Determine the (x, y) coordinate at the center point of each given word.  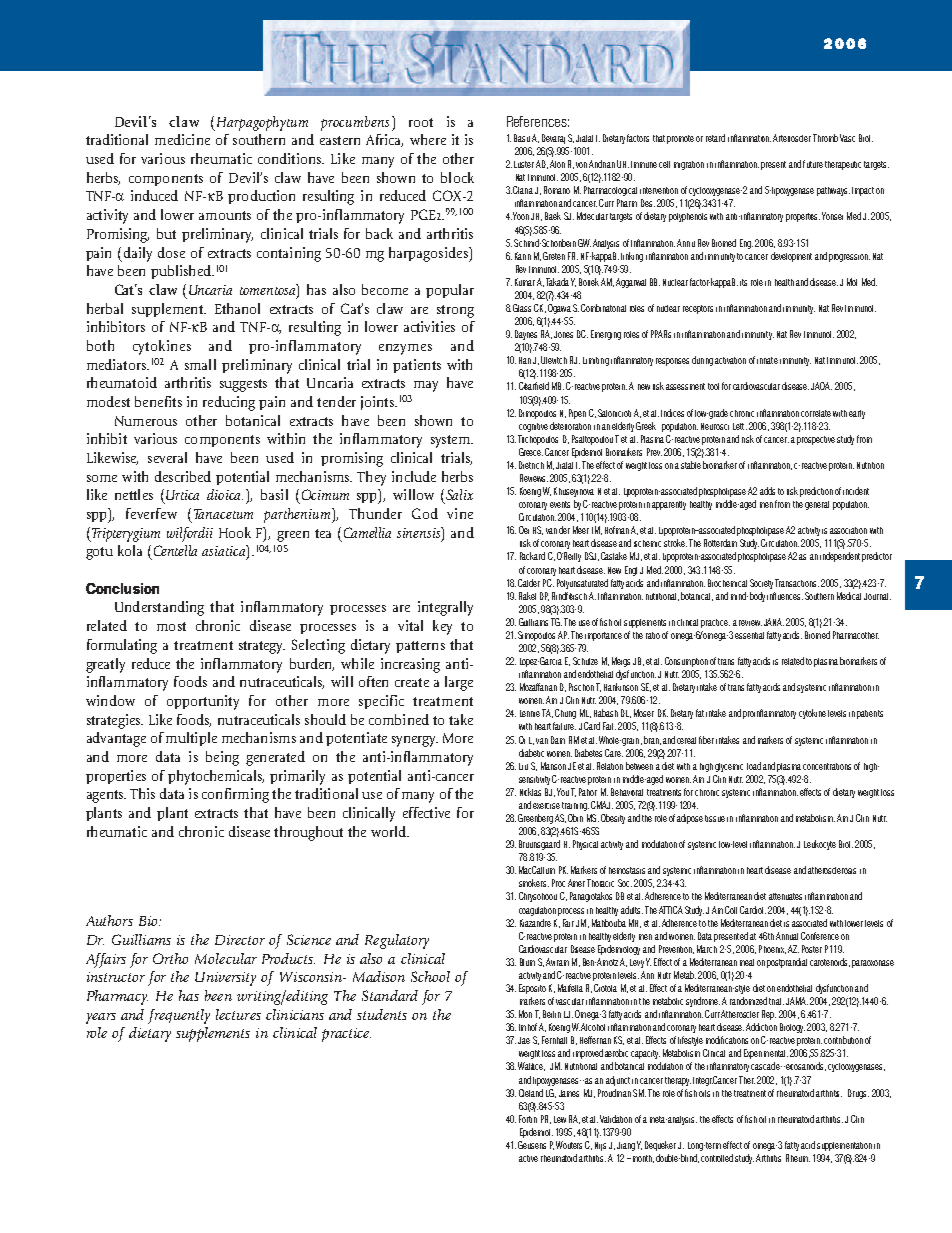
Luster (524, 164)
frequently (179, 1016)
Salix (459, 494)
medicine (182, 139)
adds (767, 491)
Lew (560, 1119)
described (183, 476)
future (813, 164)
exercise (546, 806)
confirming (235, 795)
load (754, 766)
